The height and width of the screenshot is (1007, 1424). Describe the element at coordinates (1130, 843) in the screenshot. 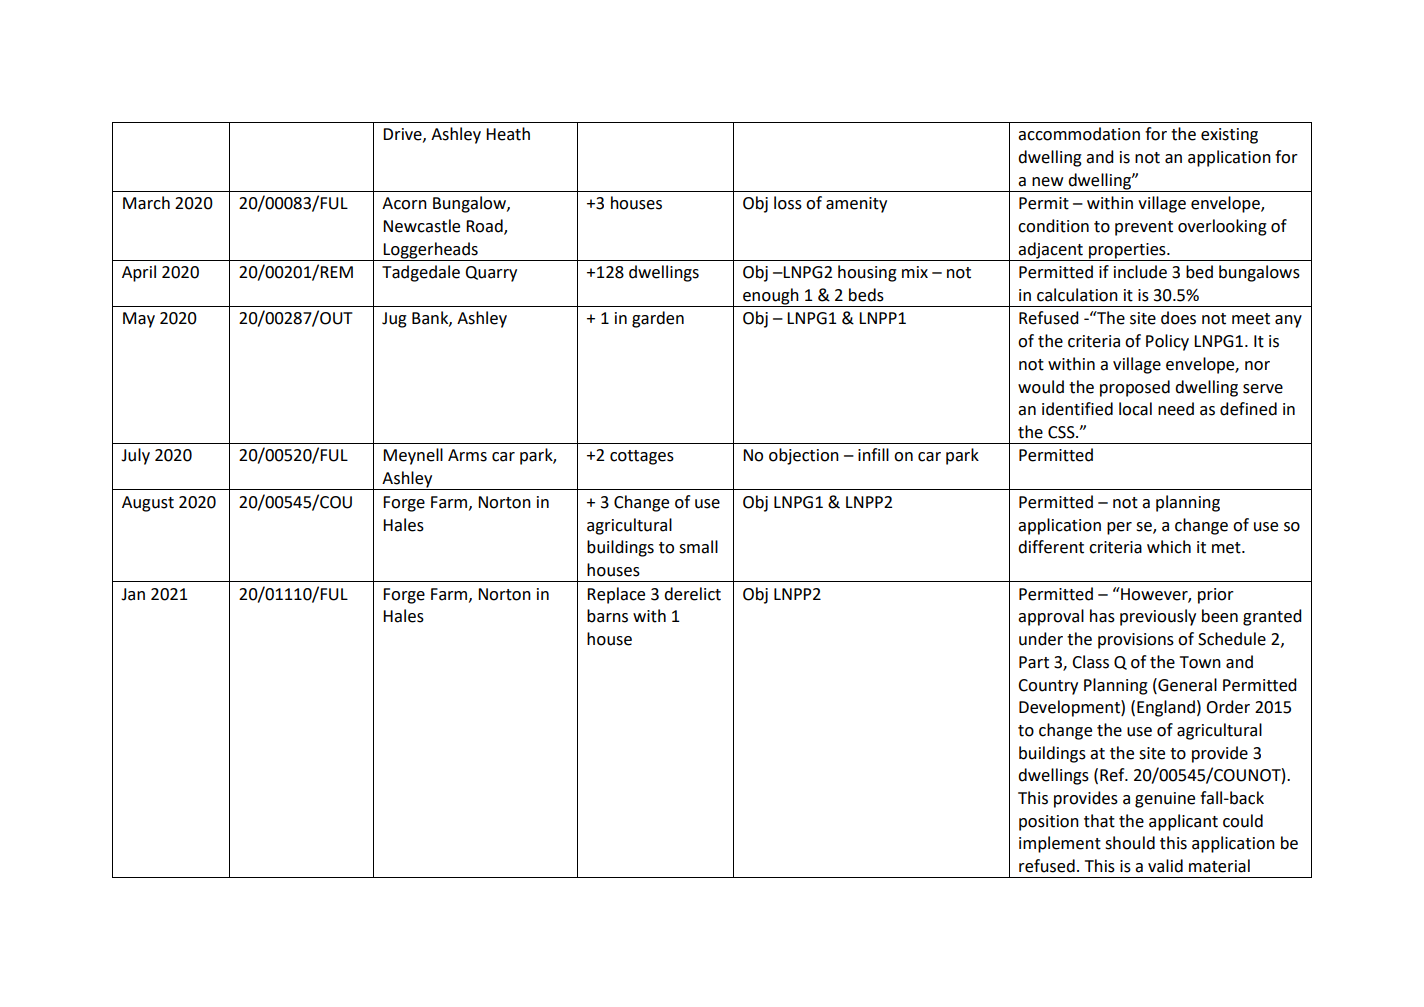

I see `should` at that location.
